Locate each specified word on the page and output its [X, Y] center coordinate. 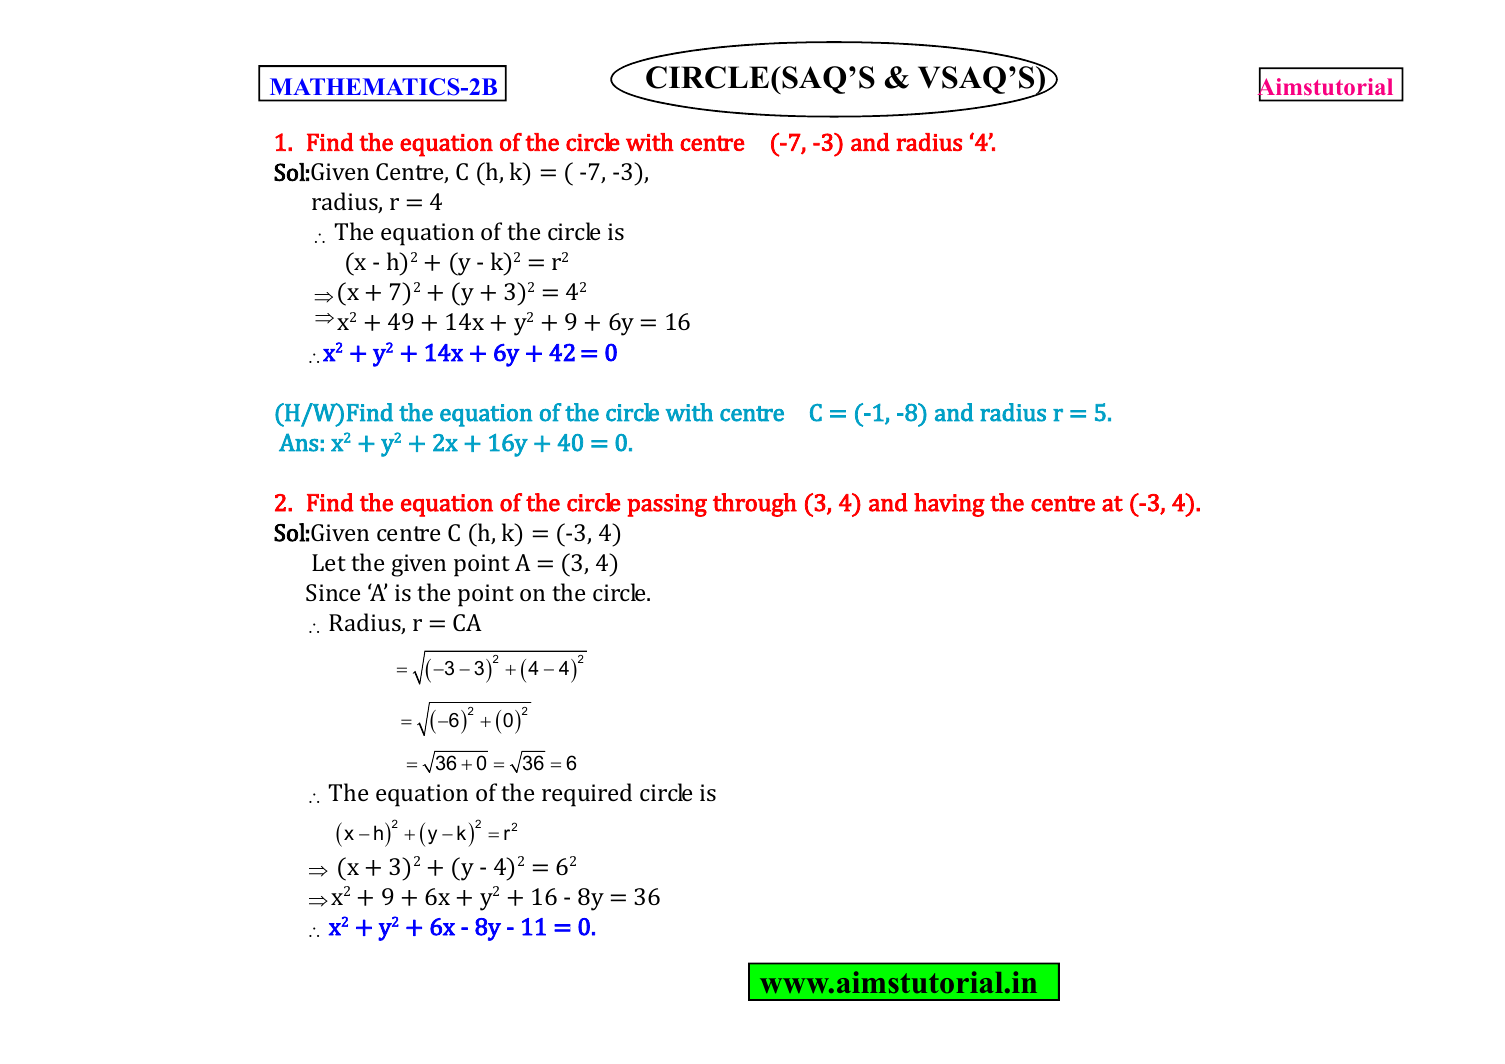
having [949, 505]
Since [333, 592]
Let [329, 562]
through [755, 505]
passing [667, 505]
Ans [298, 443]
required [587, 795]
